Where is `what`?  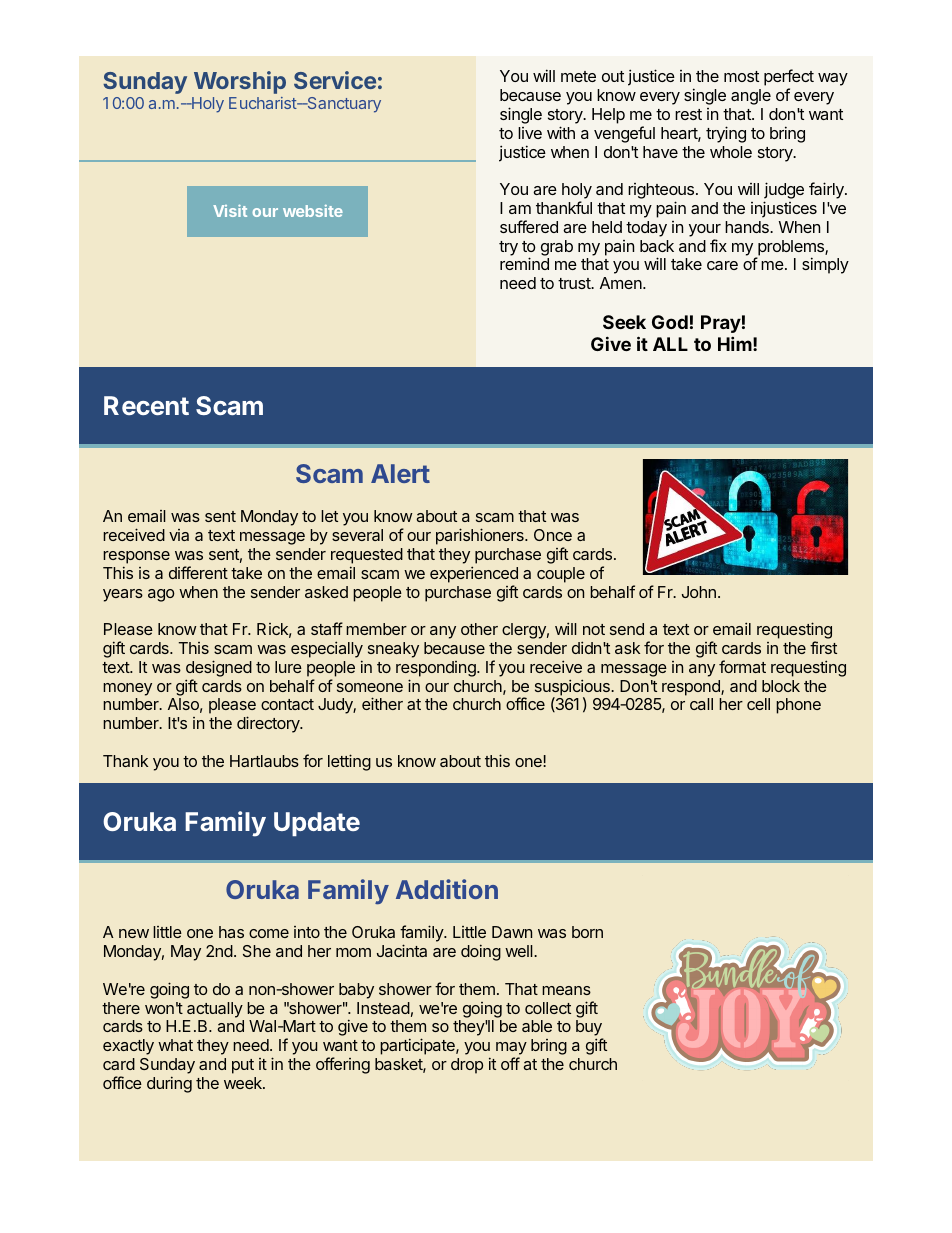 what is located at coordinates (175, 1045).
